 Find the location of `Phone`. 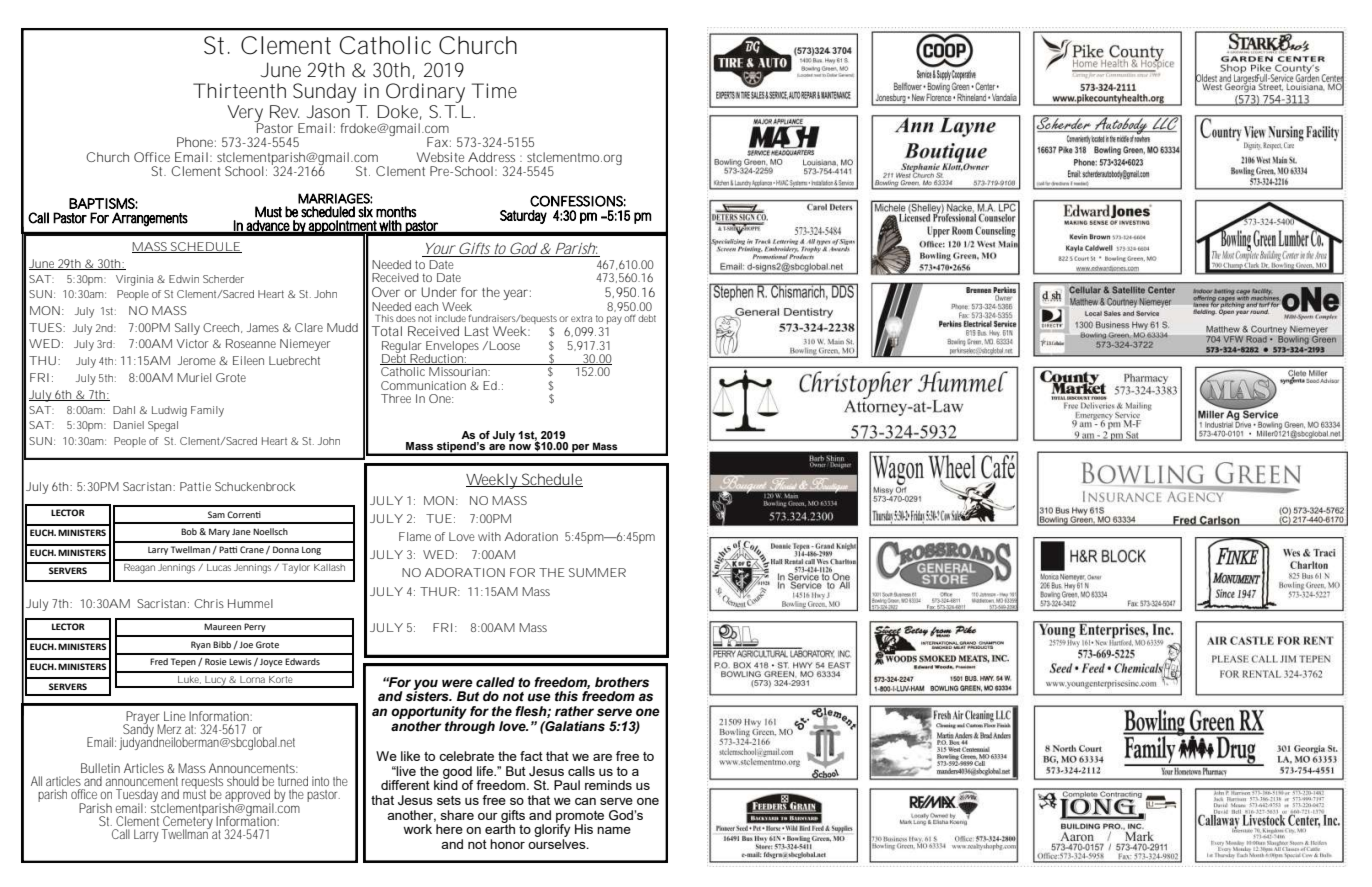

Phone is located at coordinates (196, 142).
